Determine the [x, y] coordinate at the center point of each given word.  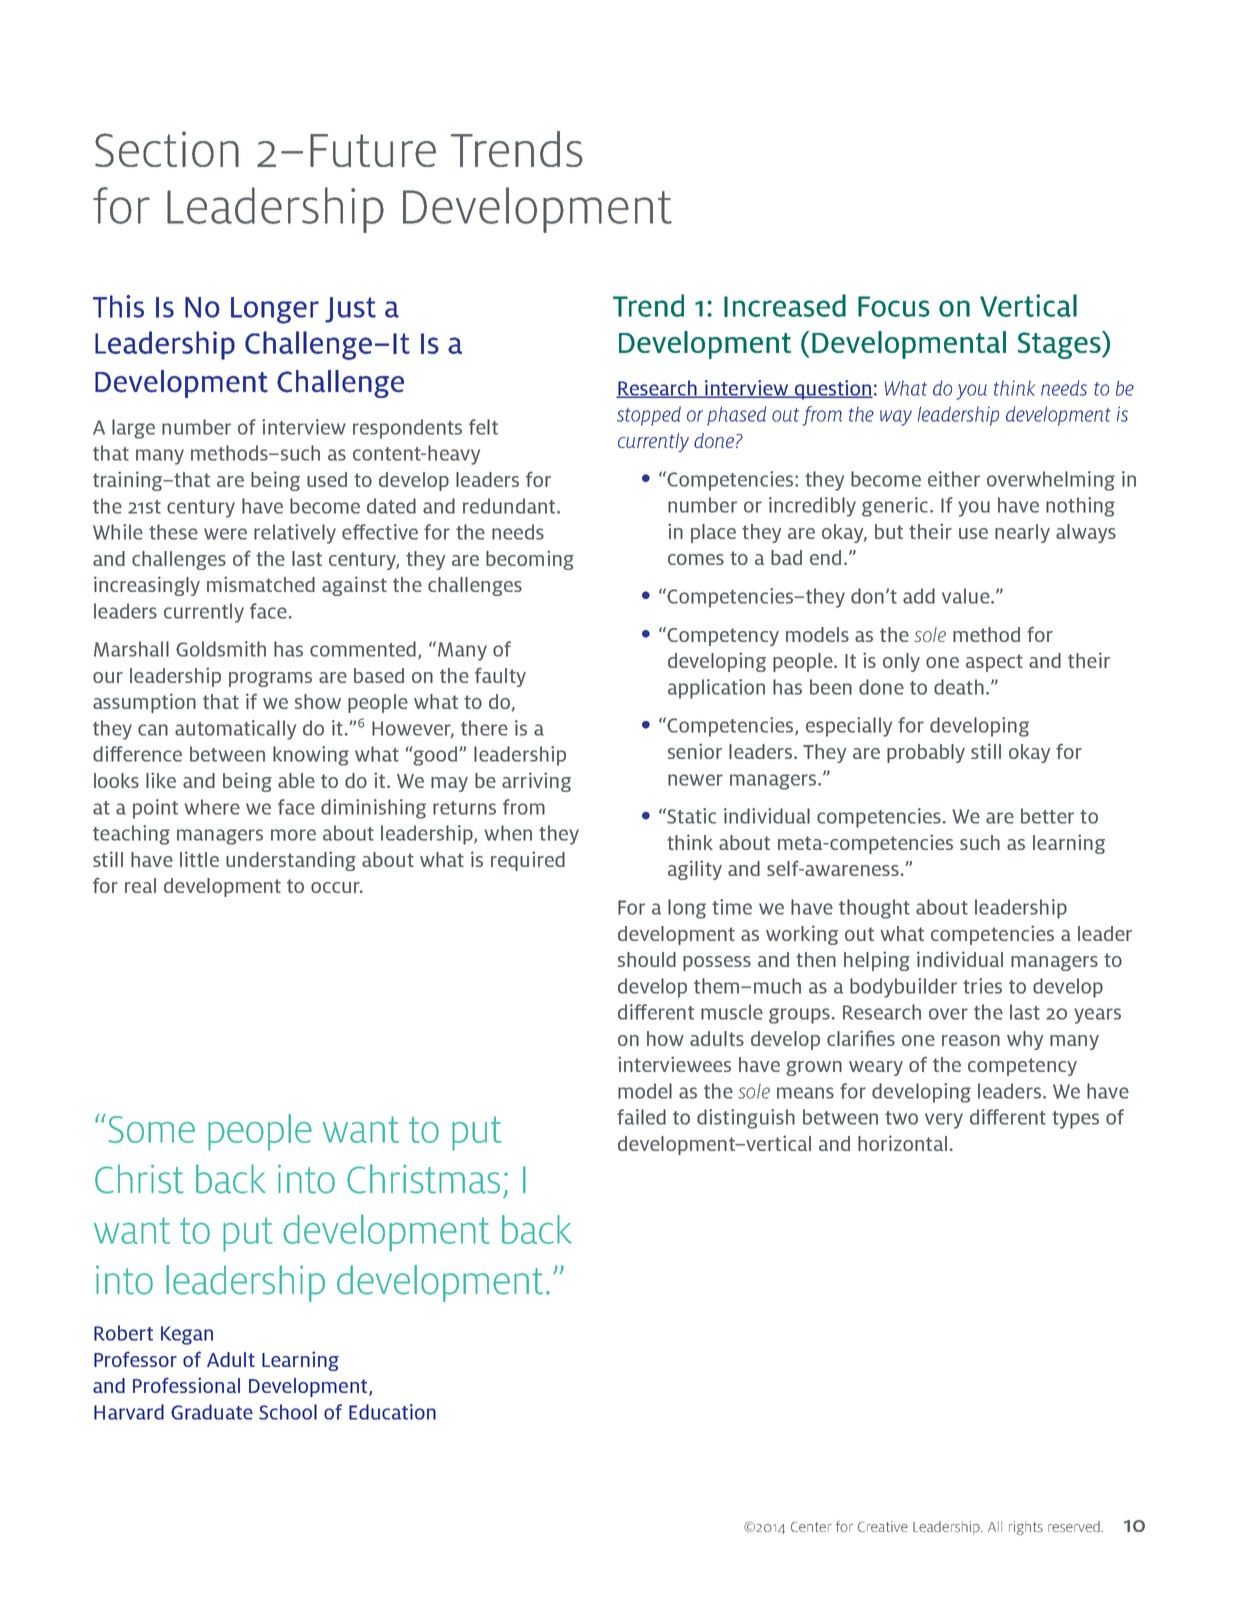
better [1047, 816]
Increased [785, 305]
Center [811, 1527]
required [528, 861]
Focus [894, 306]
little [199, 859]
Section [167, 149]
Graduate [212, 1412]
